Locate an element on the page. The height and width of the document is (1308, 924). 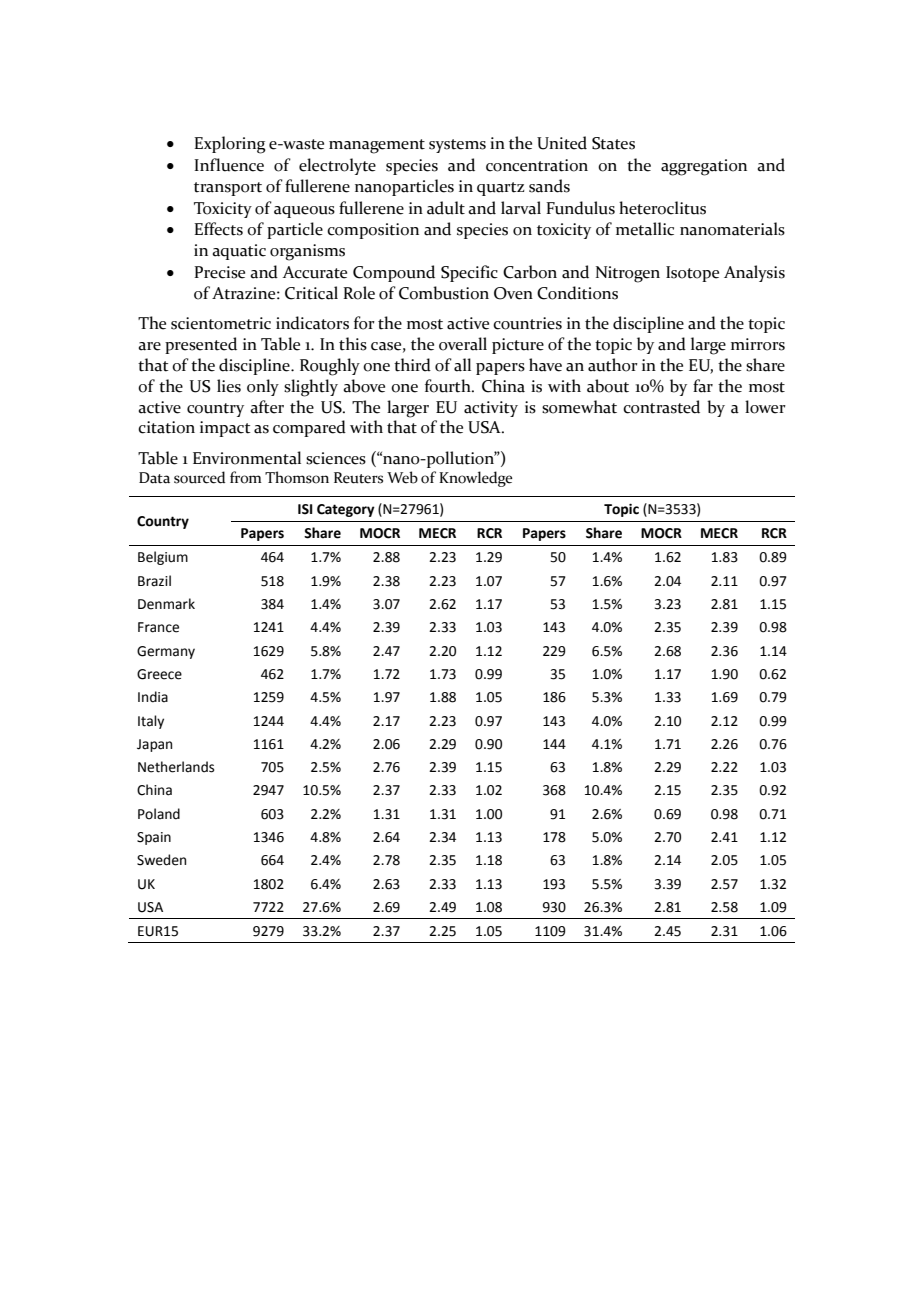
systems is located at coordinates (457, 146).
